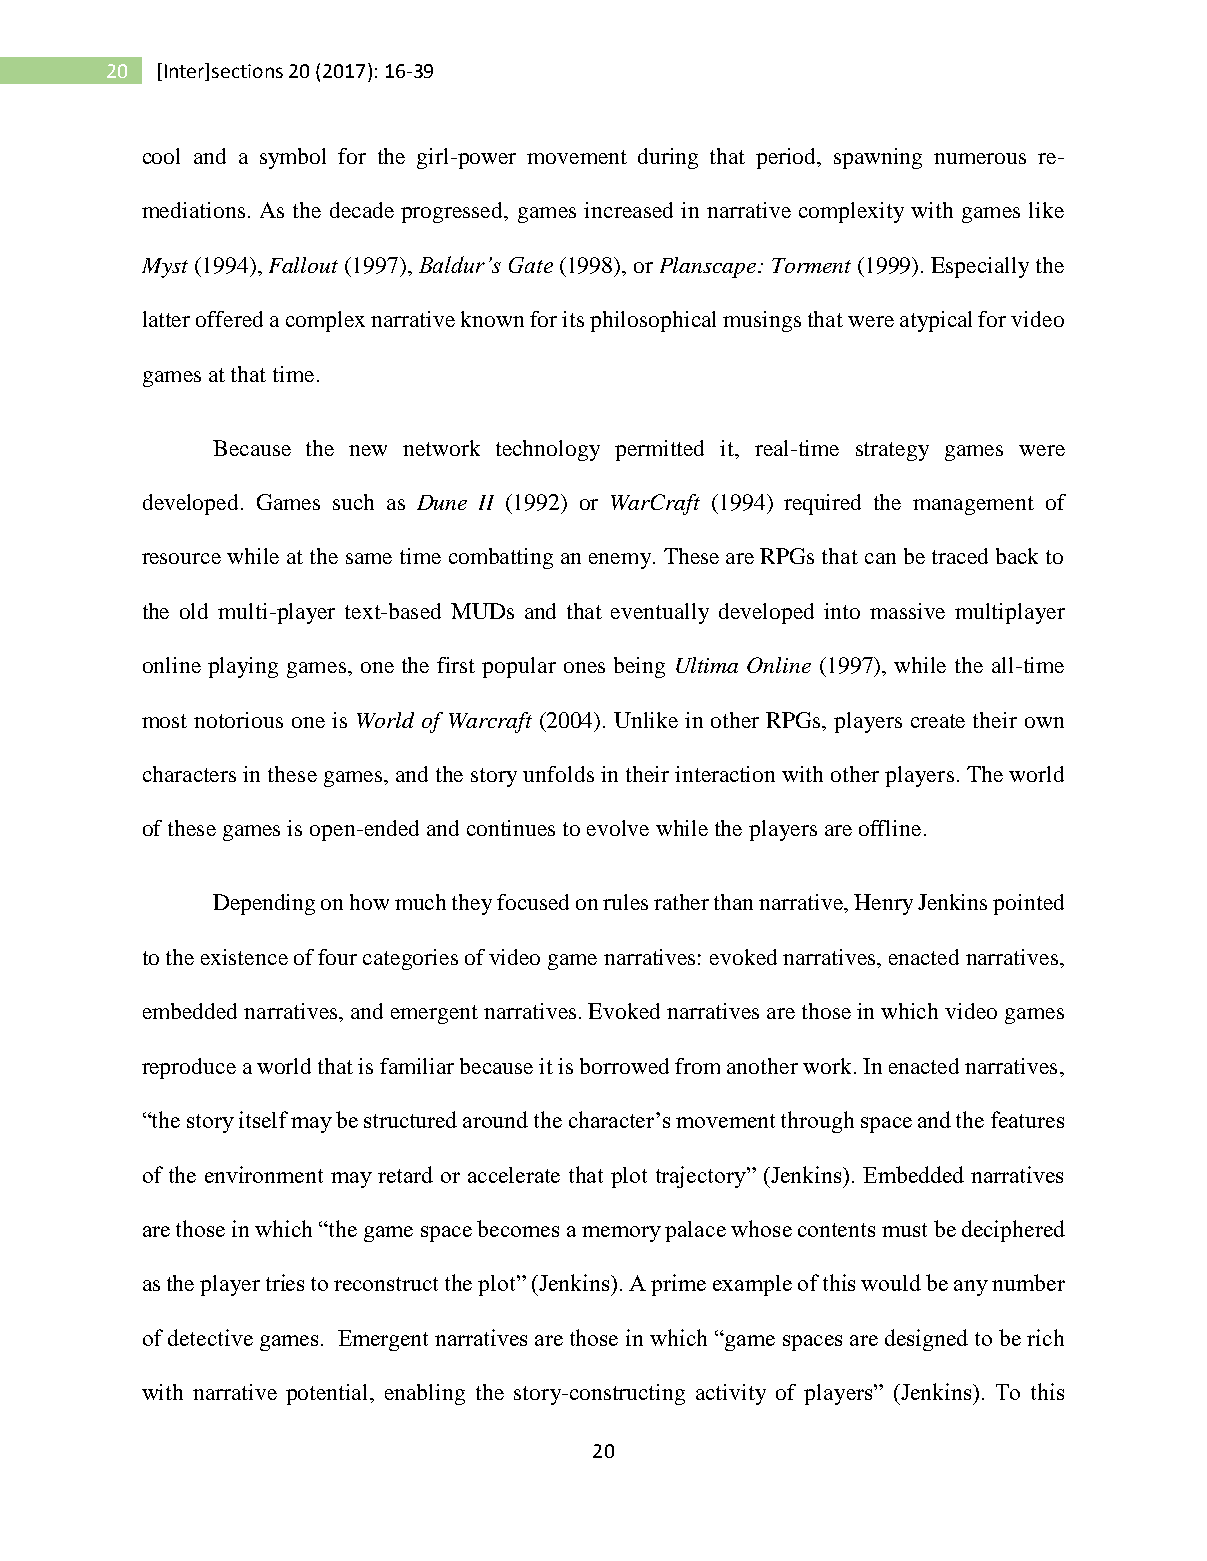  I want to click on management, so click(973, 505).
